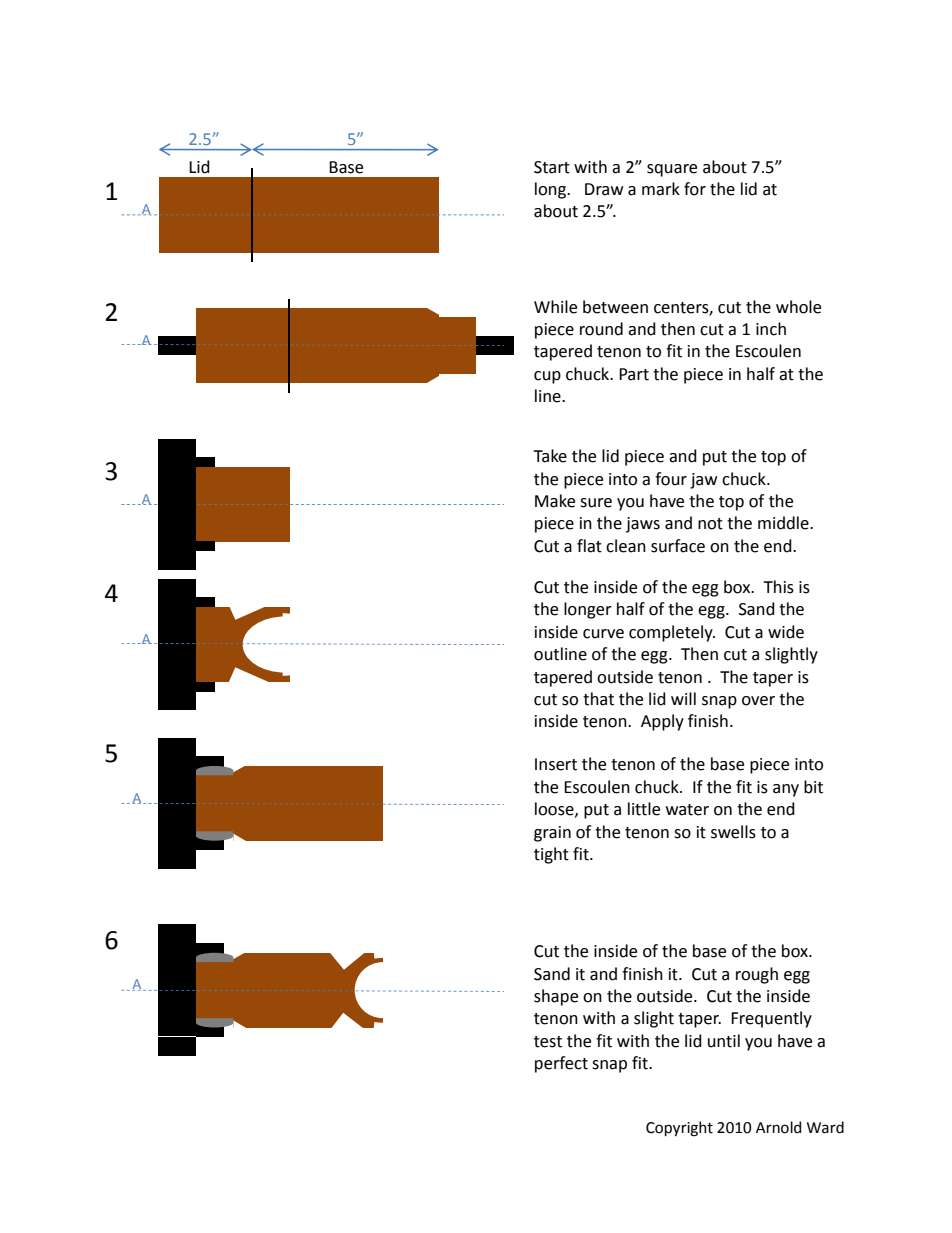 The height and width of the screenshot is (1233, 952). I want to click on curve, so click(603, 634).
